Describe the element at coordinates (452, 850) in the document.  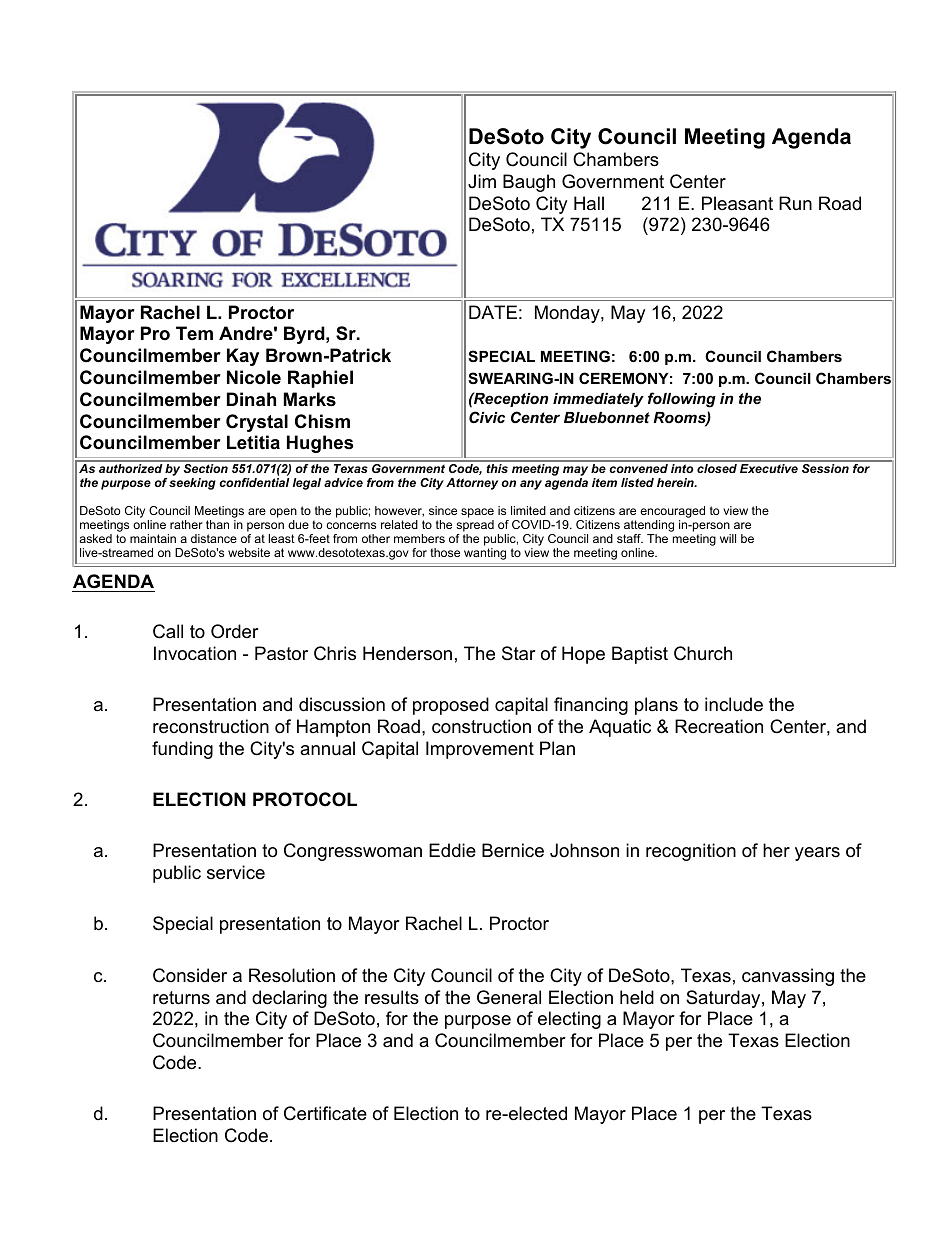
I see `Eddie` at that location.
